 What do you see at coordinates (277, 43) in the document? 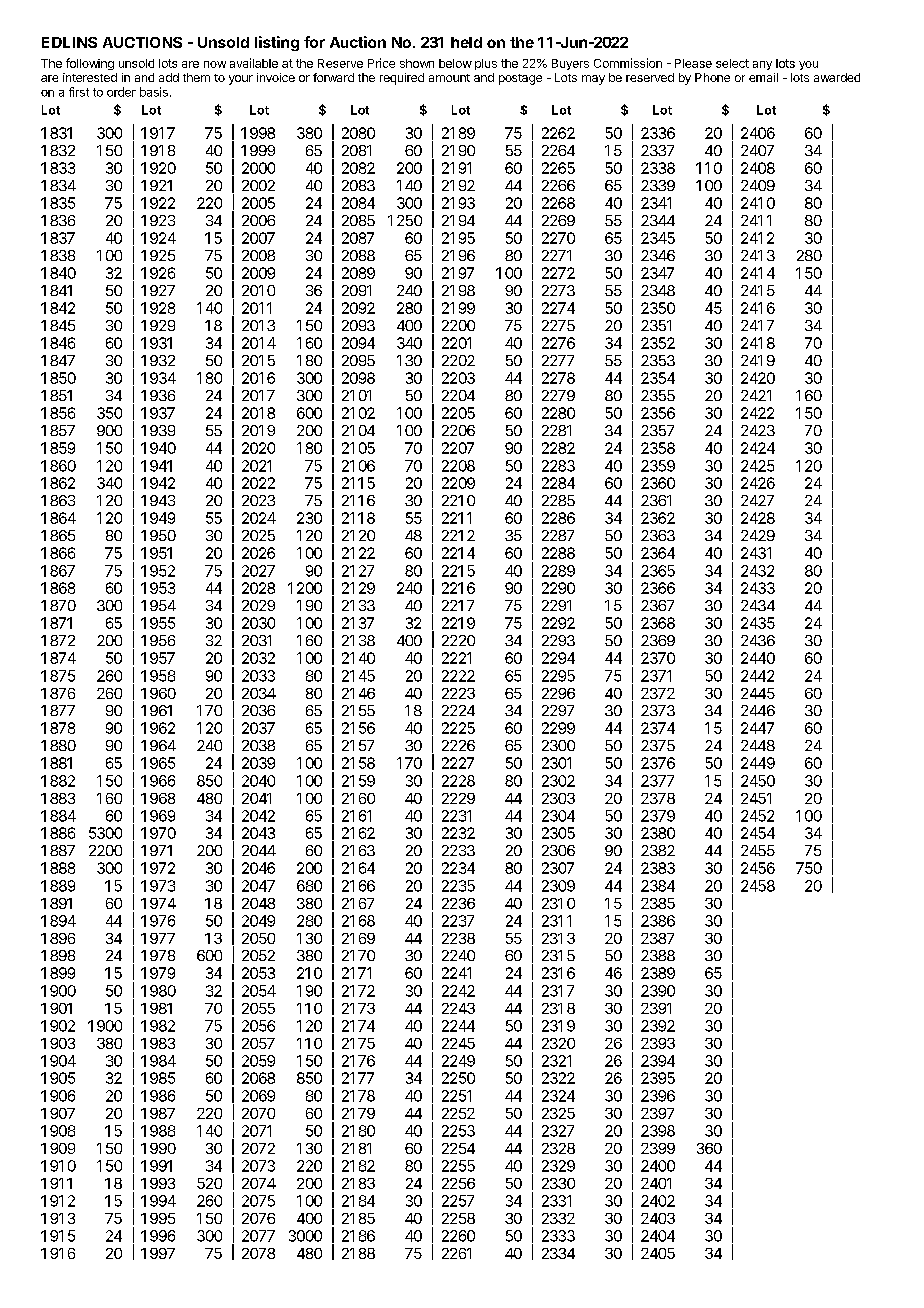
I see `listing` at bounding box center [277, 43].
